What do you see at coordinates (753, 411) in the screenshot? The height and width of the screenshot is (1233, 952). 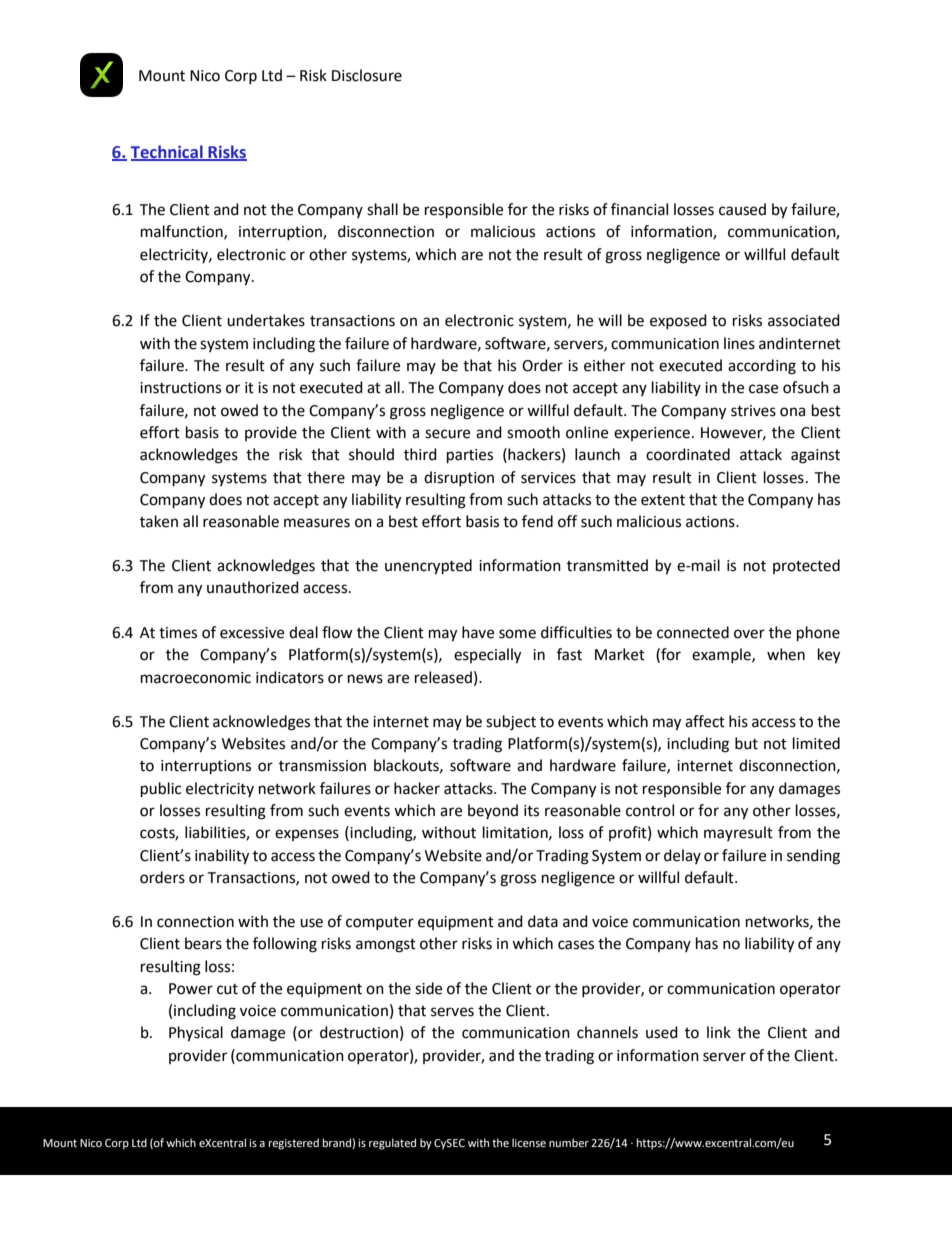 I see `strives` at bounding box center [753, 411].
